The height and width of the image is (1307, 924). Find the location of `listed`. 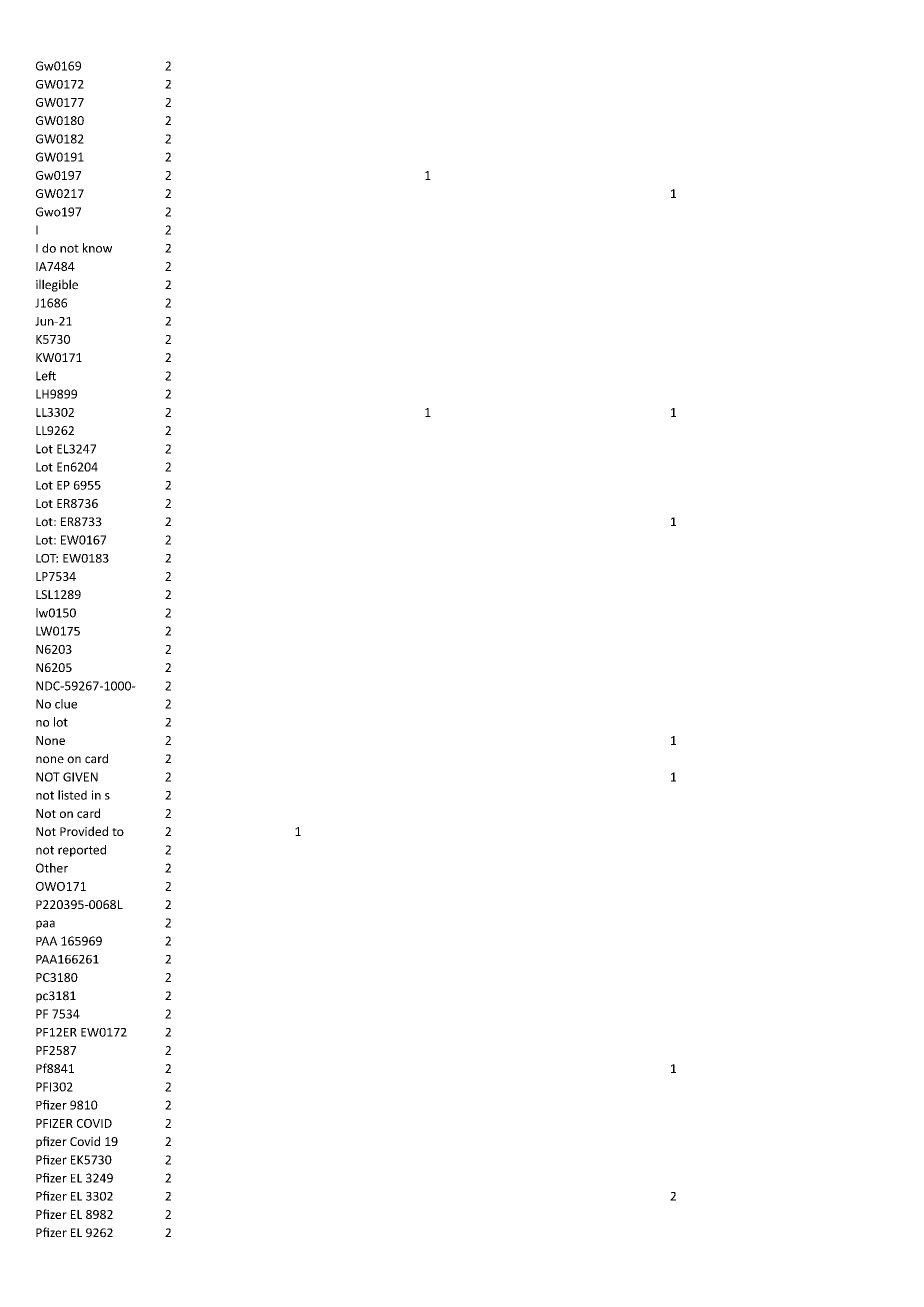

listed is located at coordinates (72, 795).
